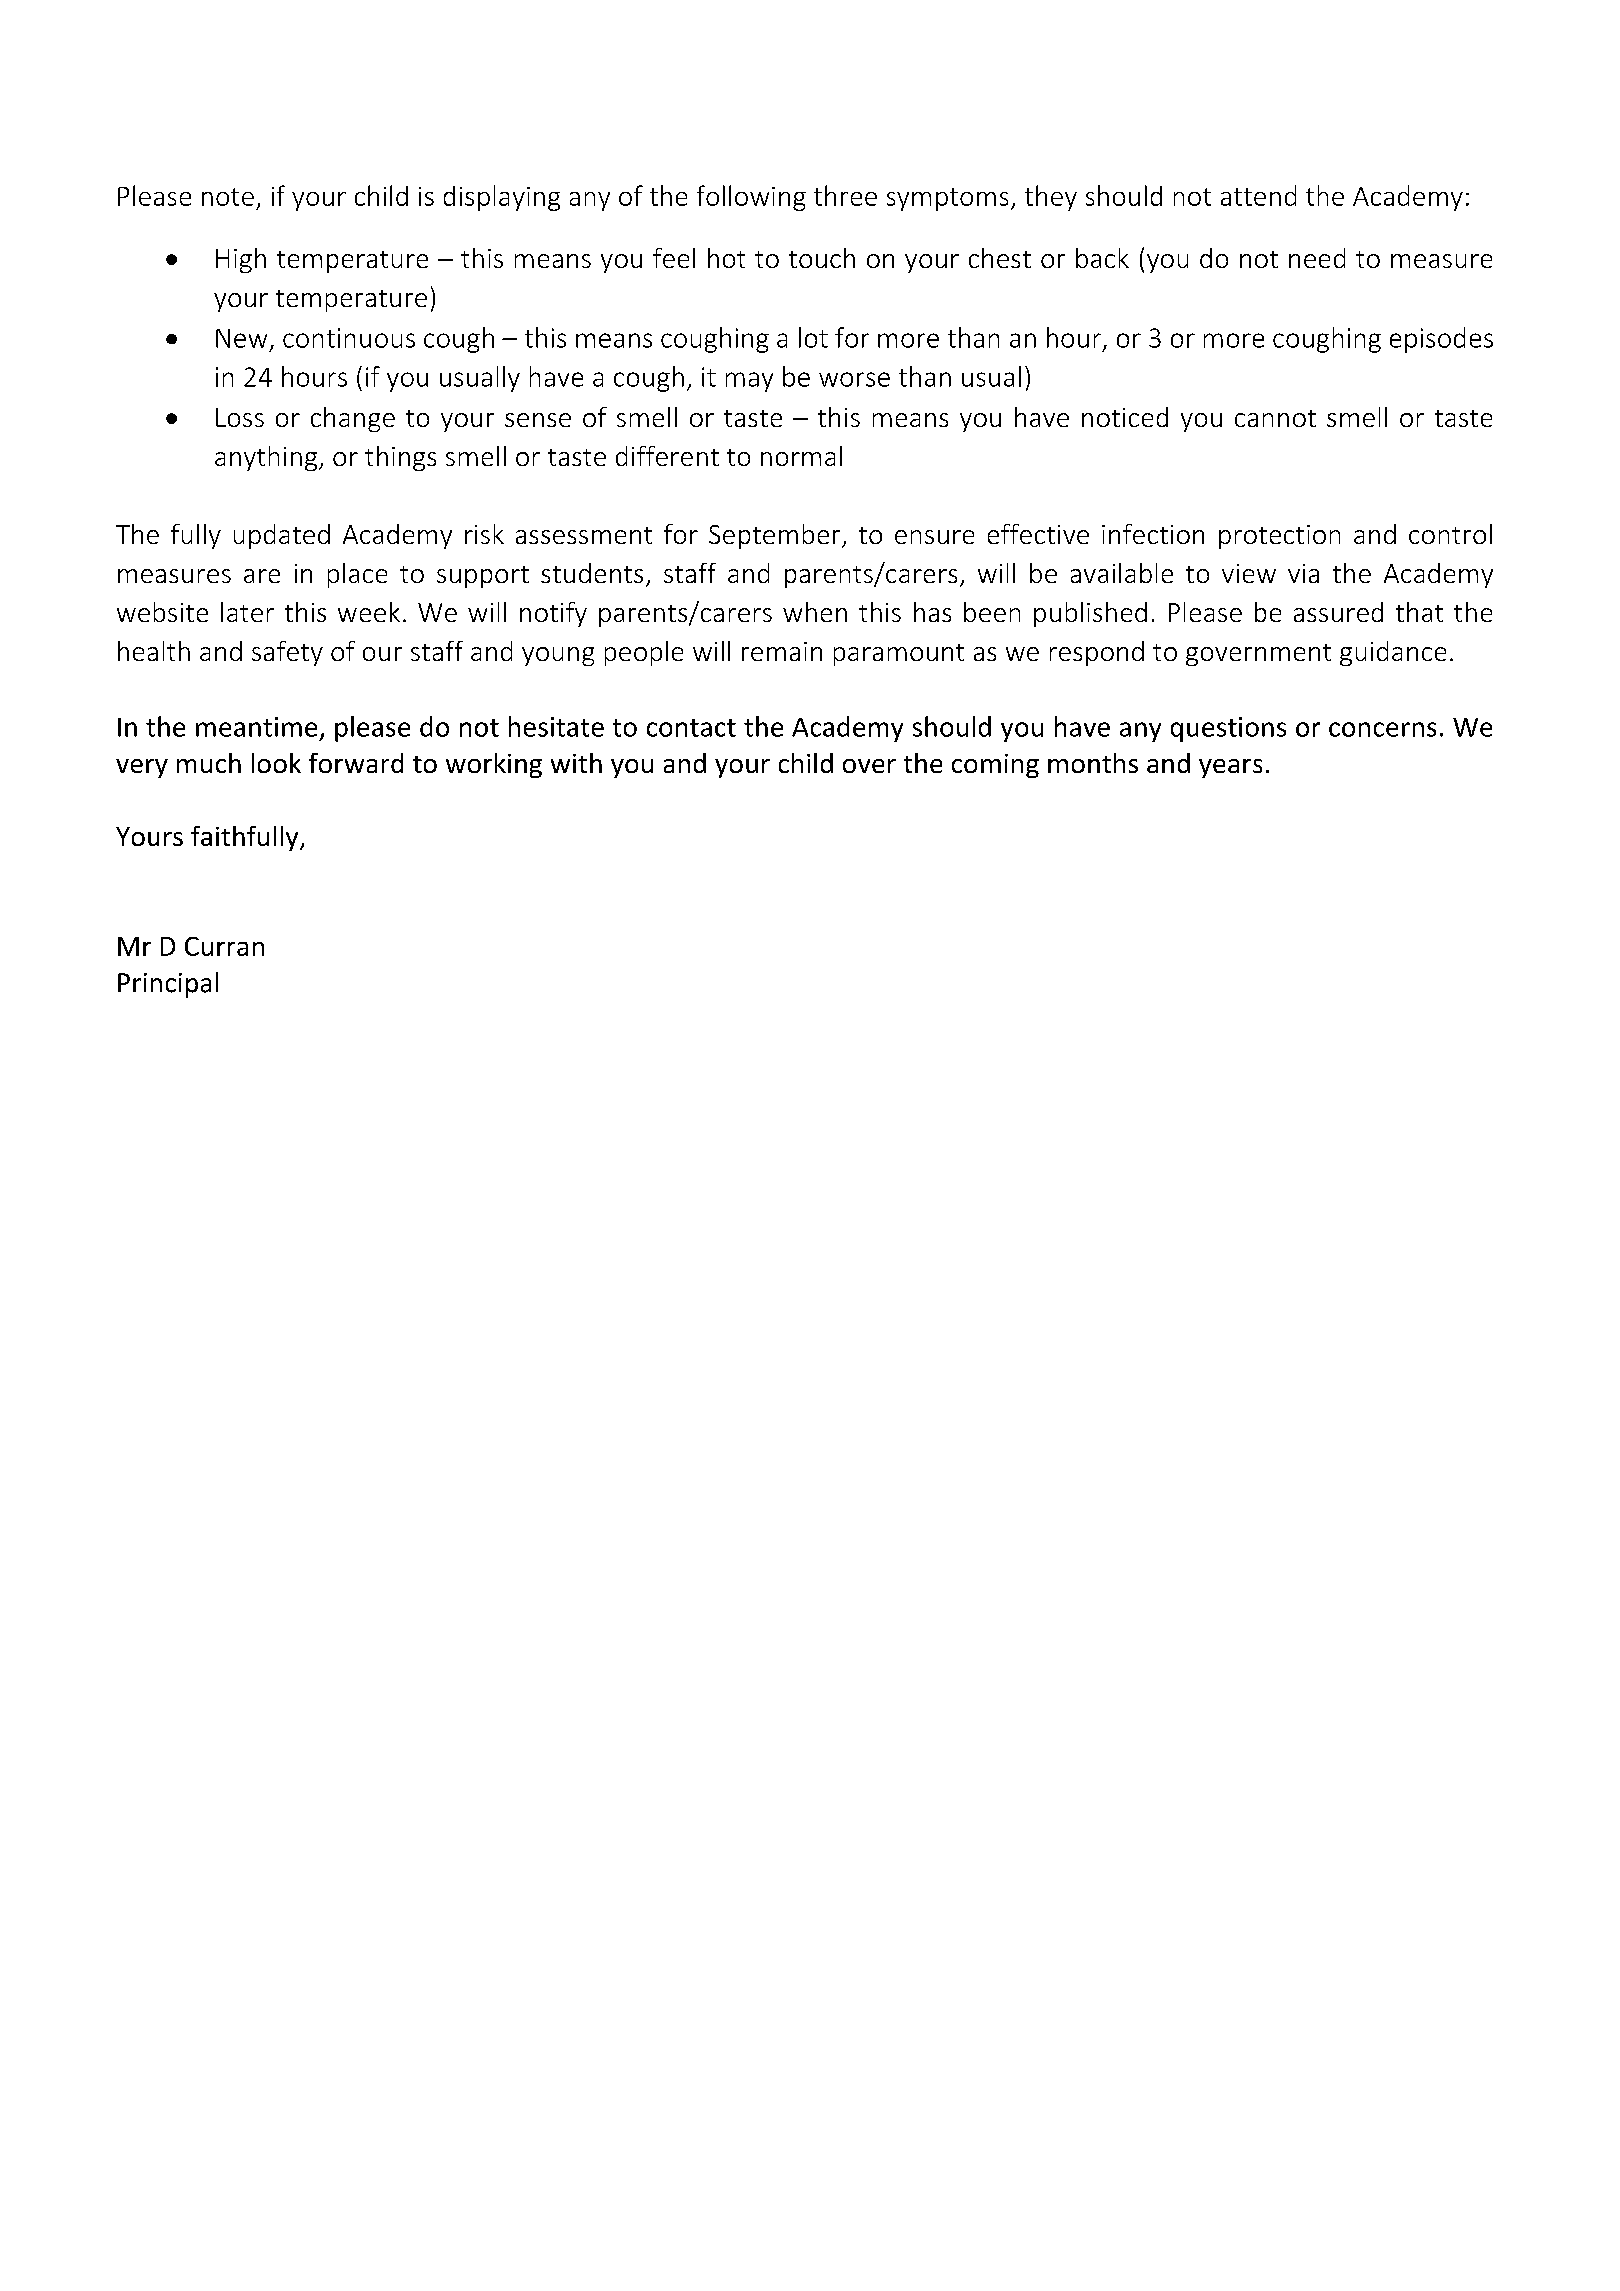 Image resolution: width=1620 pixels, height=2291 pixels. I want to click on Curran, so click(224, 946).
